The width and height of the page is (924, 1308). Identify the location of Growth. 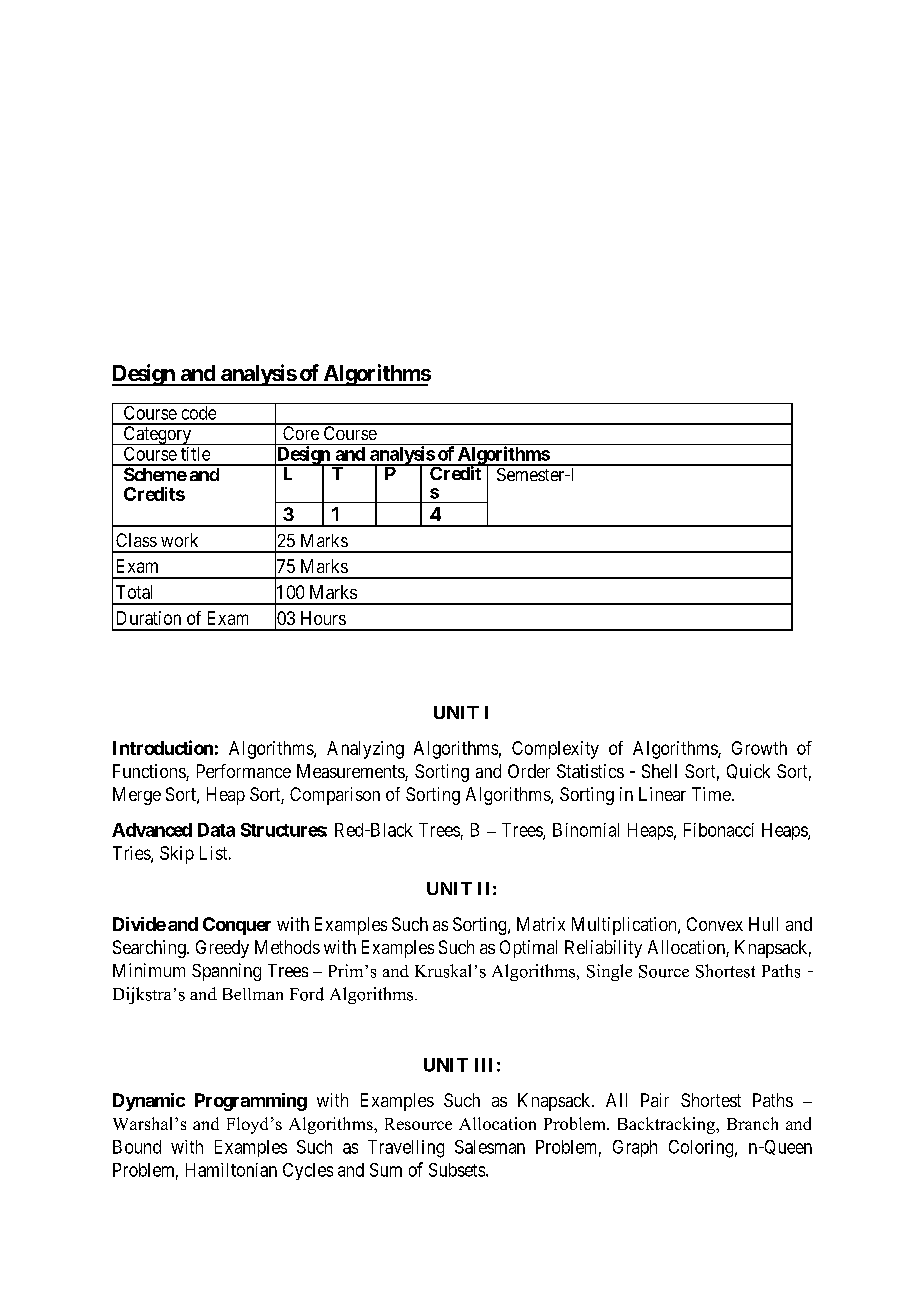
(759, 748).
